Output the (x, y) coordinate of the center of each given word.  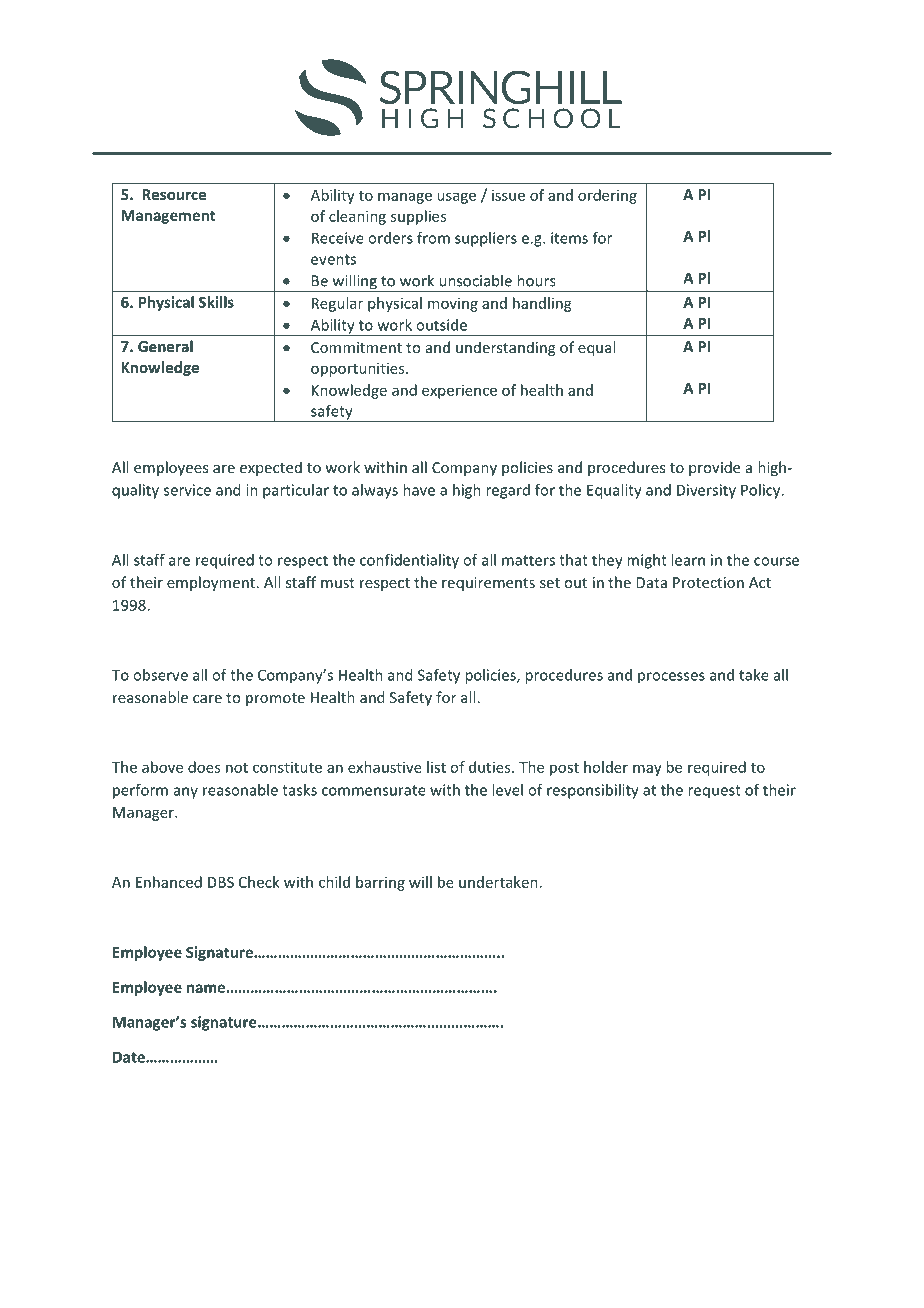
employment (211, 583)
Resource (174, 194)
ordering (607, 196)
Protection (708, 582)
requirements (488, 584)
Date (130, 1057)
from (433, 238)
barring (380, 883)
